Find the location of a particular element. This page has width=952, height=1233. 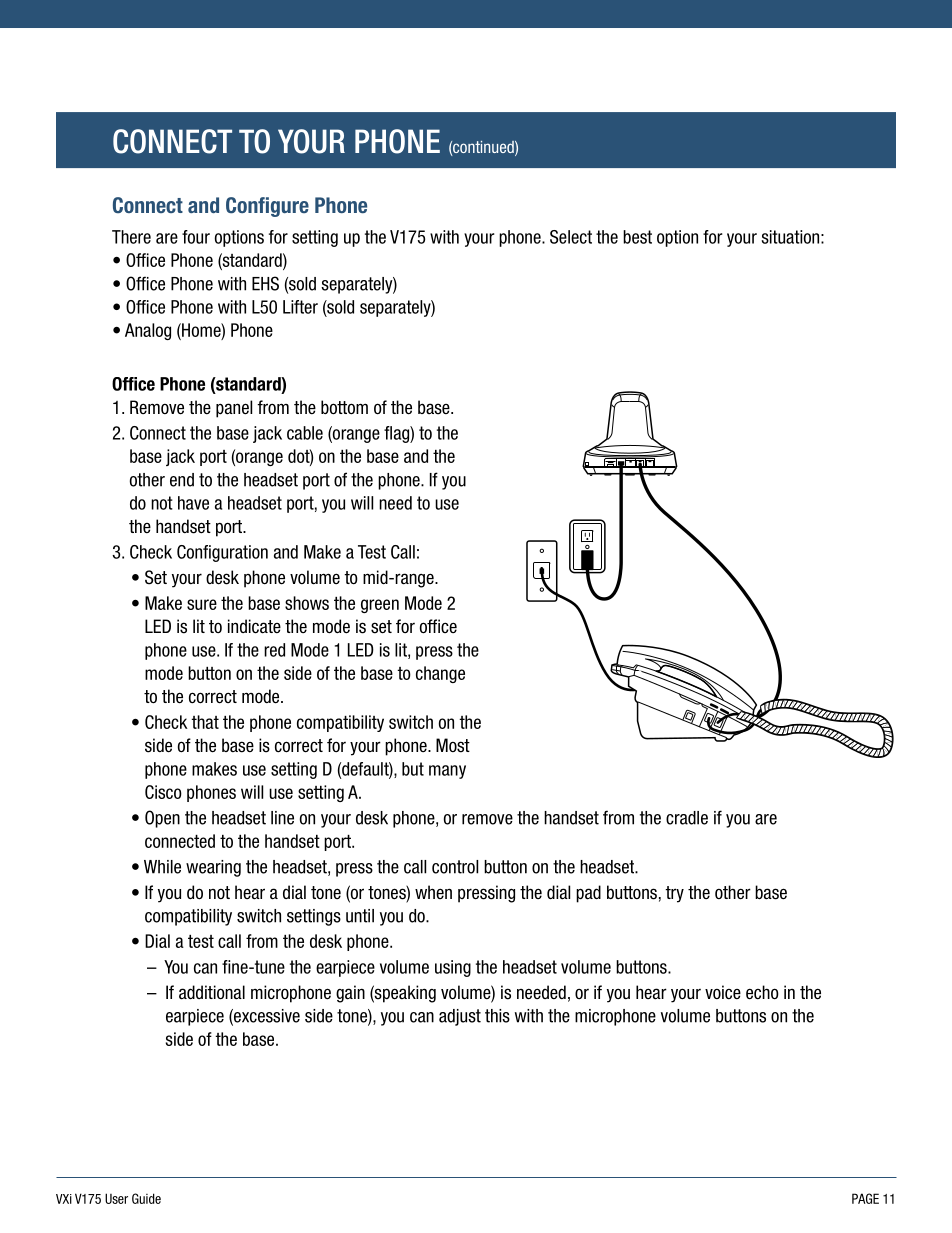

try is located at coordinates (674, 894).
